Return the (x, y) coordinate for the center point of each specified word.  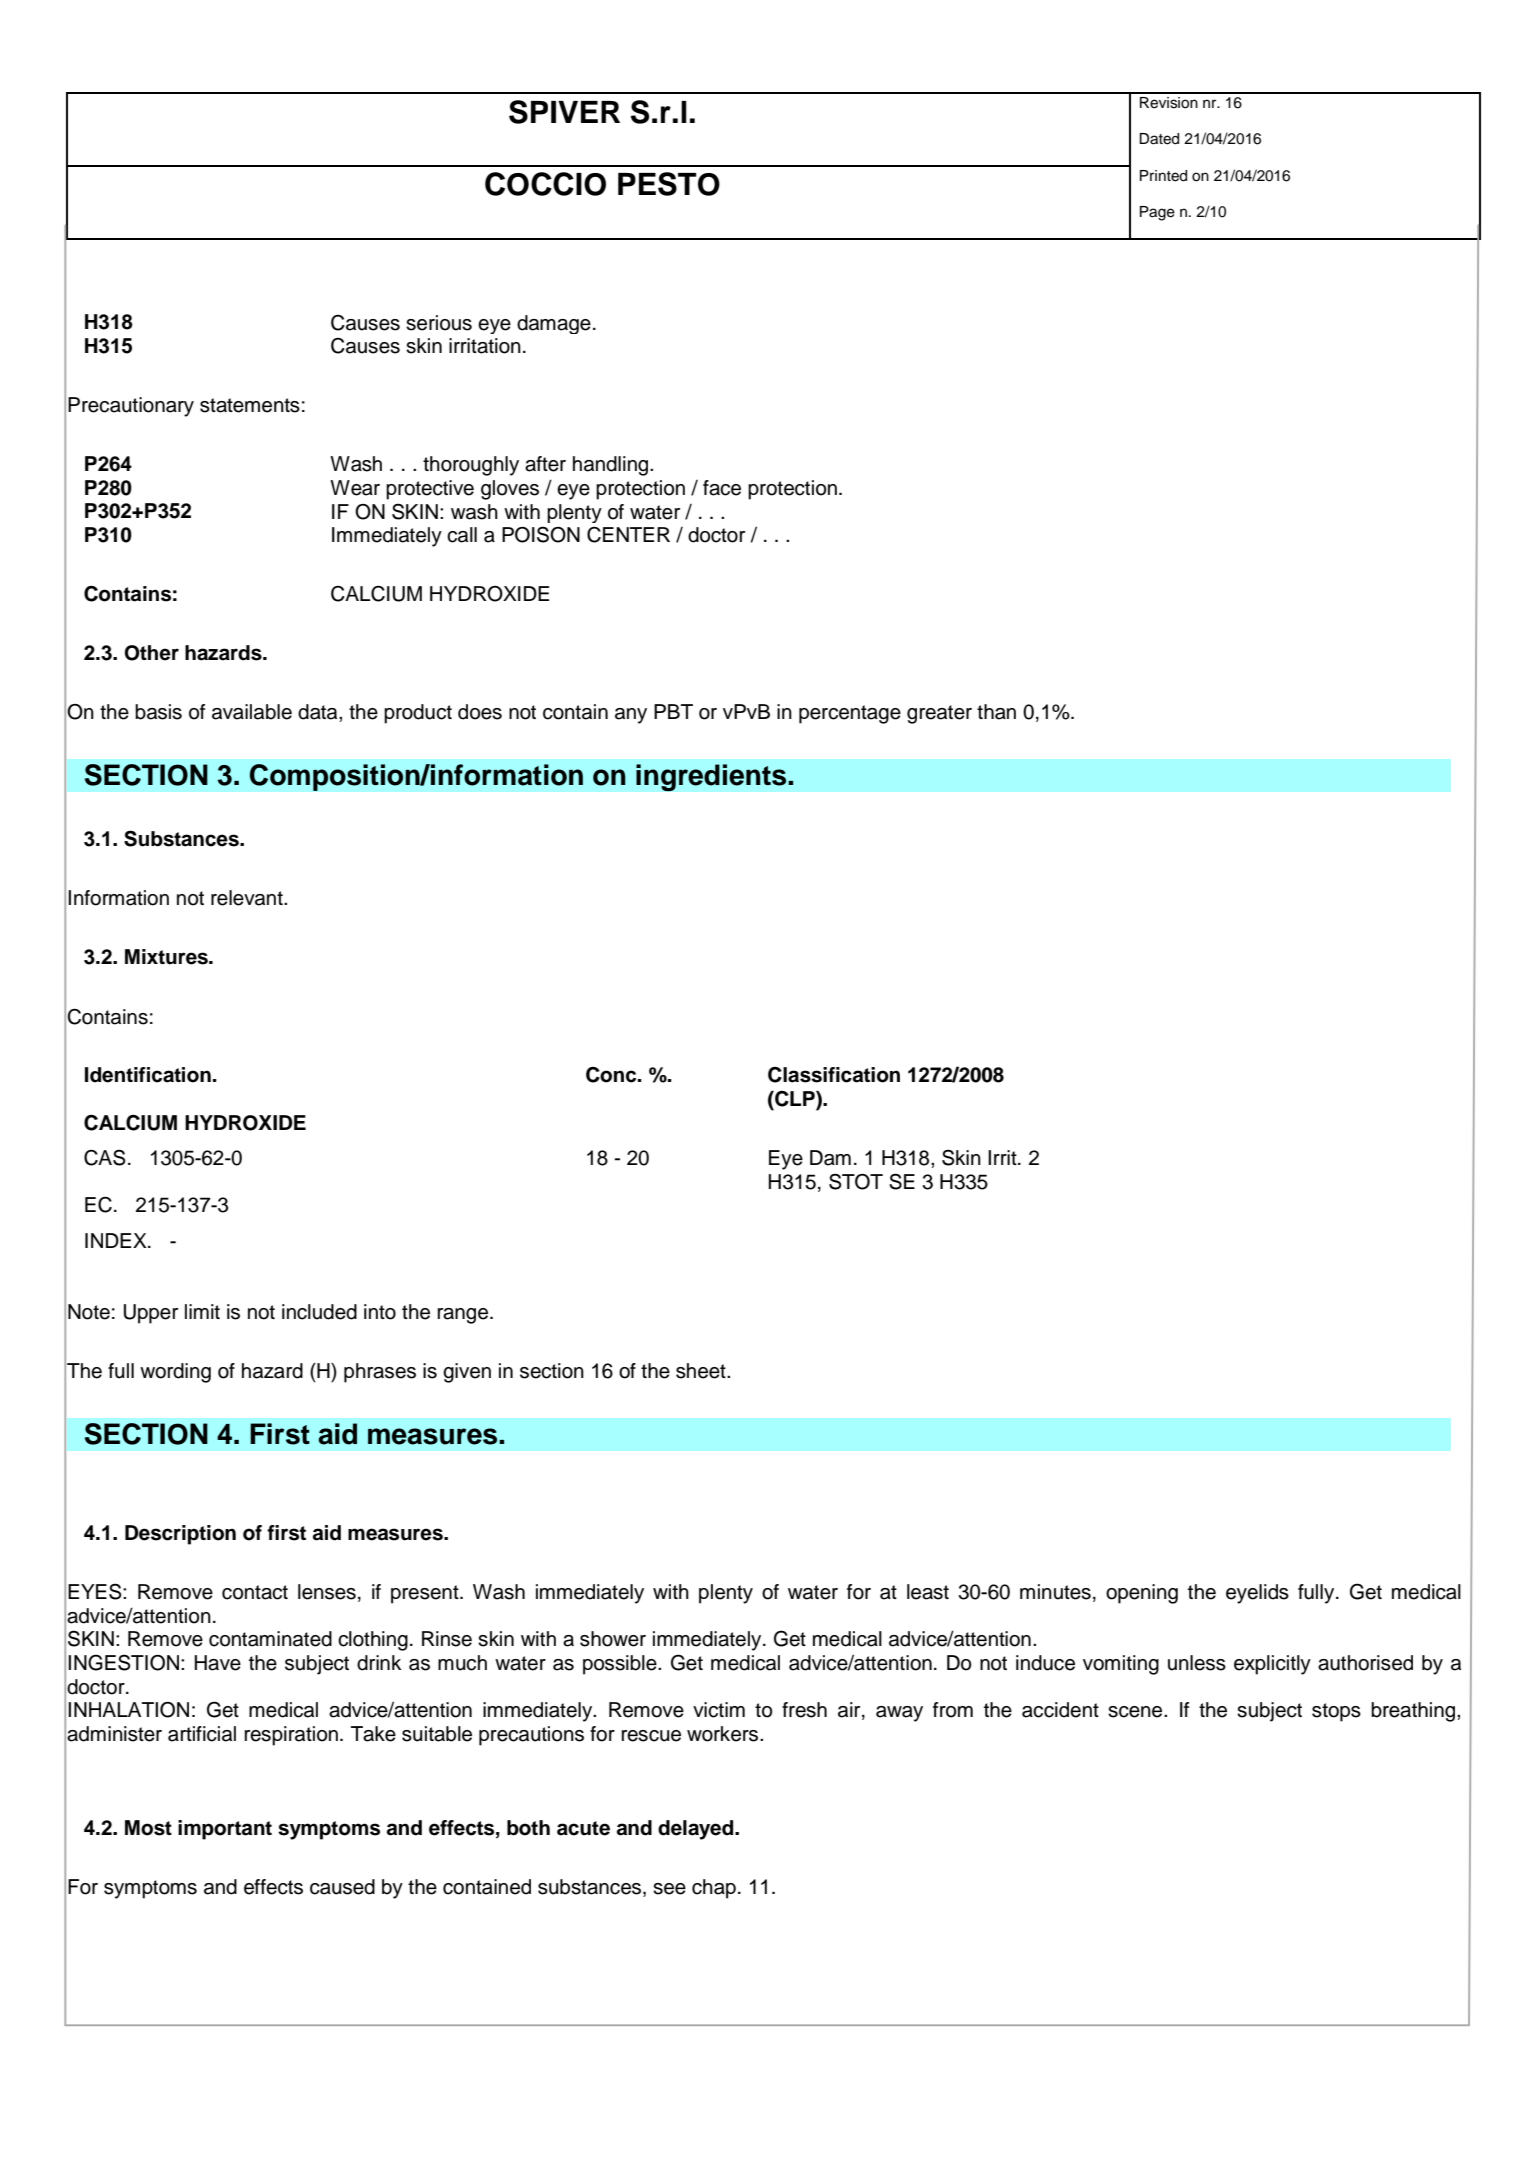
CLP (795, 1100)
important (225, 1830)
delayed (697, 1830)
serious (439, 323)
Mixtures (167, 957)
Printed (1163, 176)
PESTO (669, 184)
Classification (834, 1075)
